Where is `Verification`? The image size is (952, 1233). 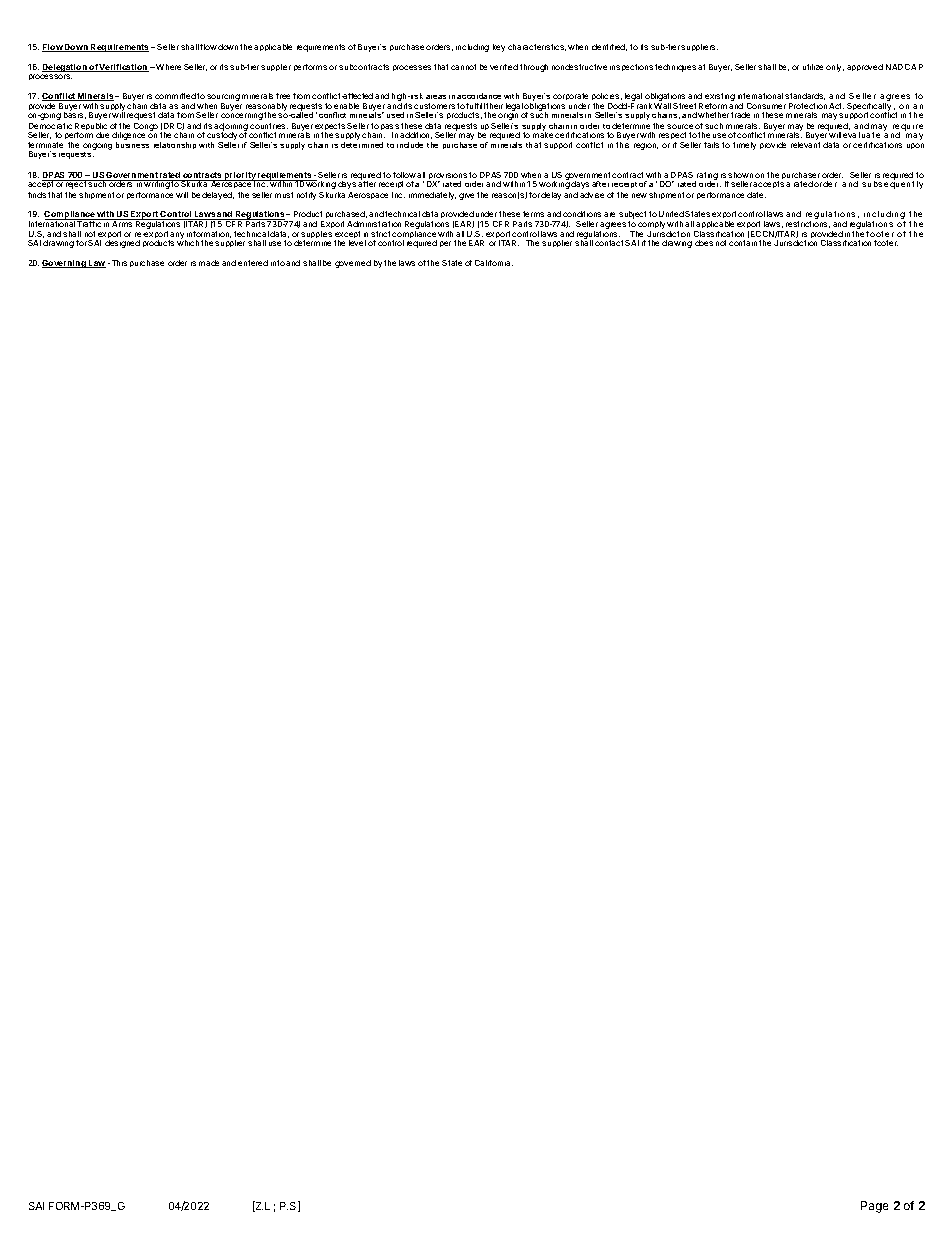 Verification is located at coordinates (123, 68).
